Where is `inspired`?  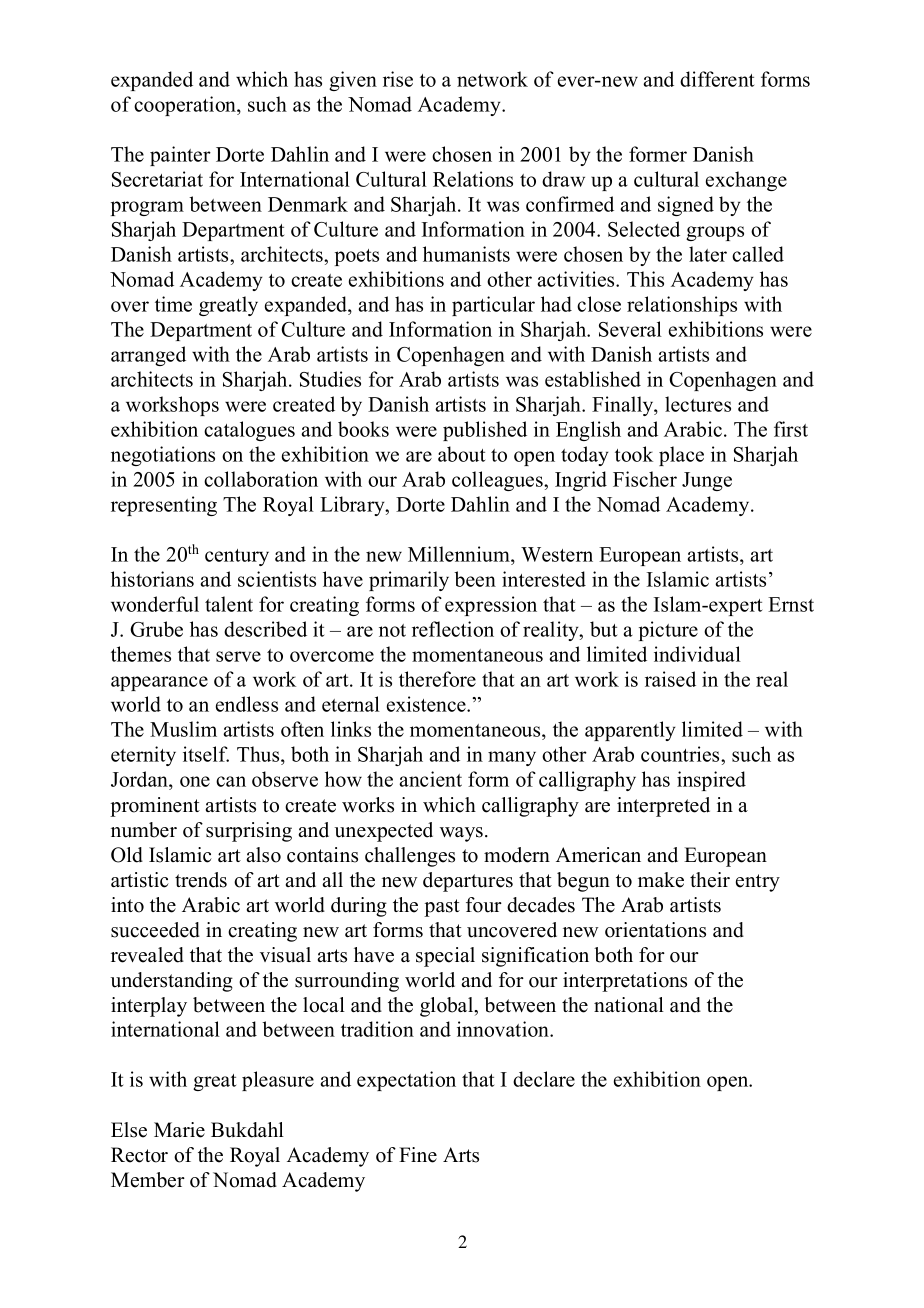
inspired is located at coordinates (711, 781).
